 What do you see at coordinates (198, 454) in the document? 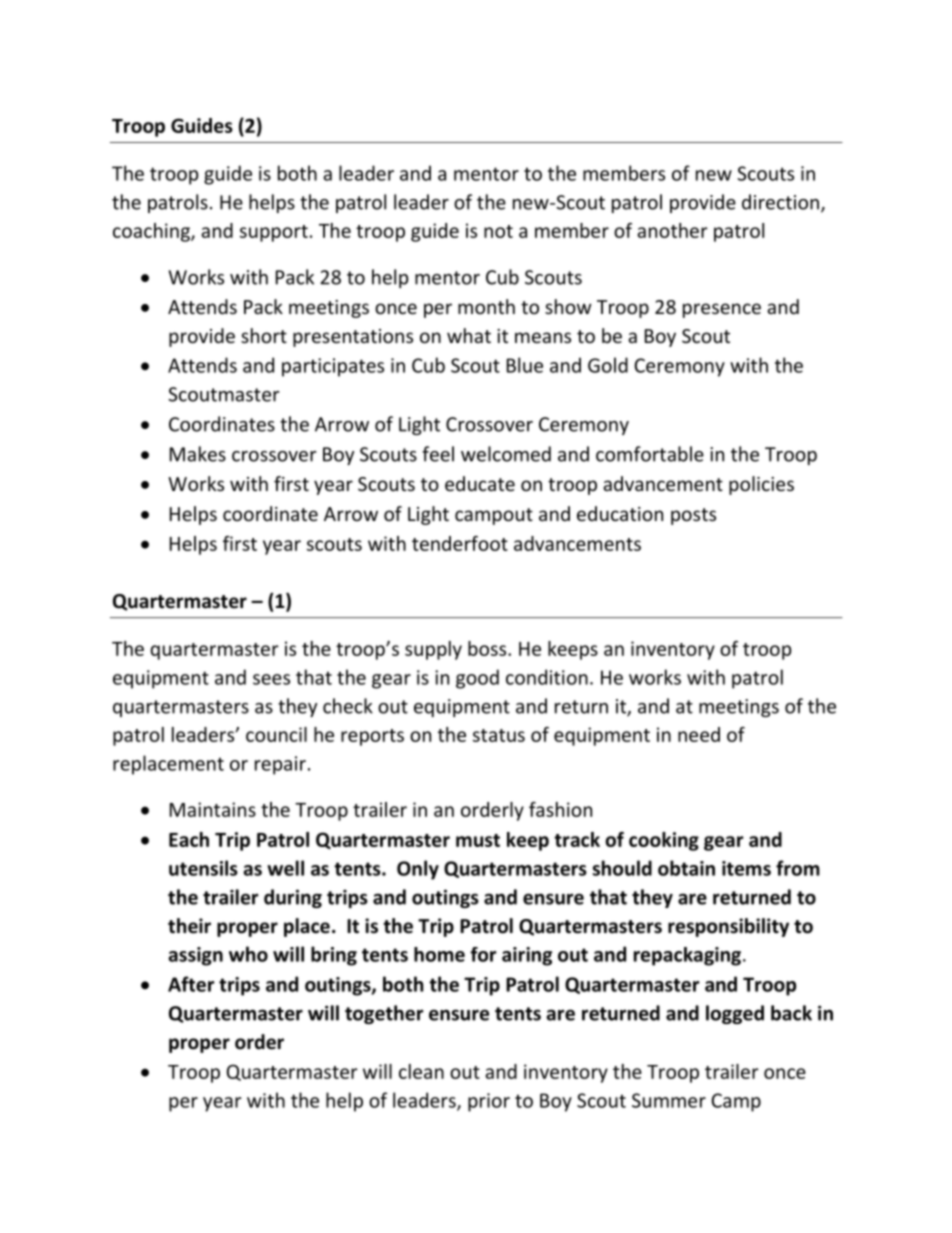
I see `Makes` at bounding box center [198, 454].
